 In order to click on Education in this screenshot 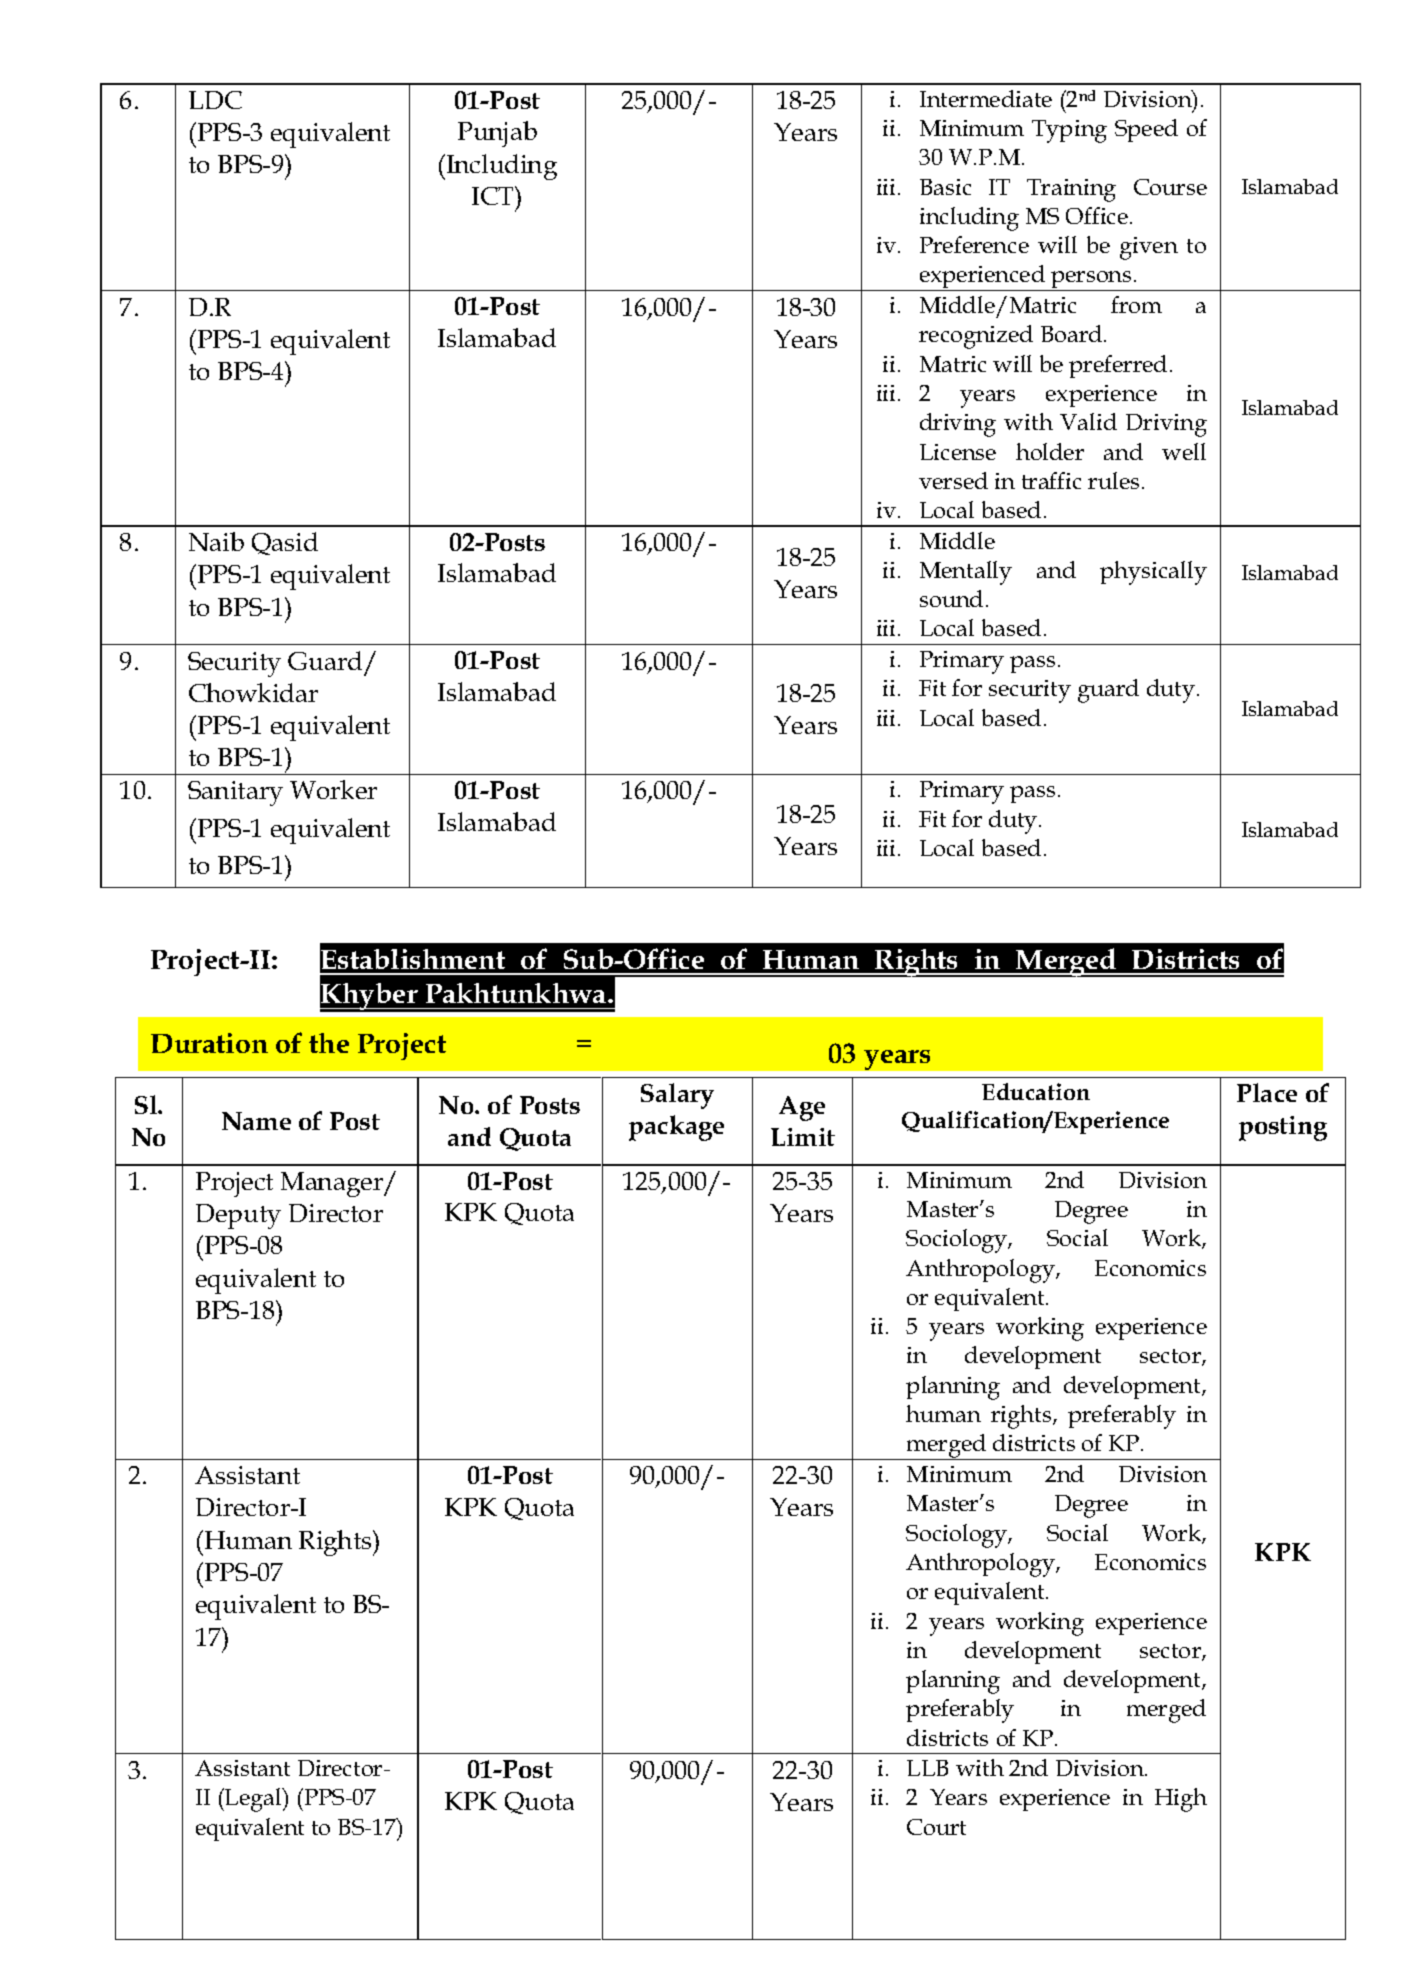, I will do `click(1036, 1091)`.
